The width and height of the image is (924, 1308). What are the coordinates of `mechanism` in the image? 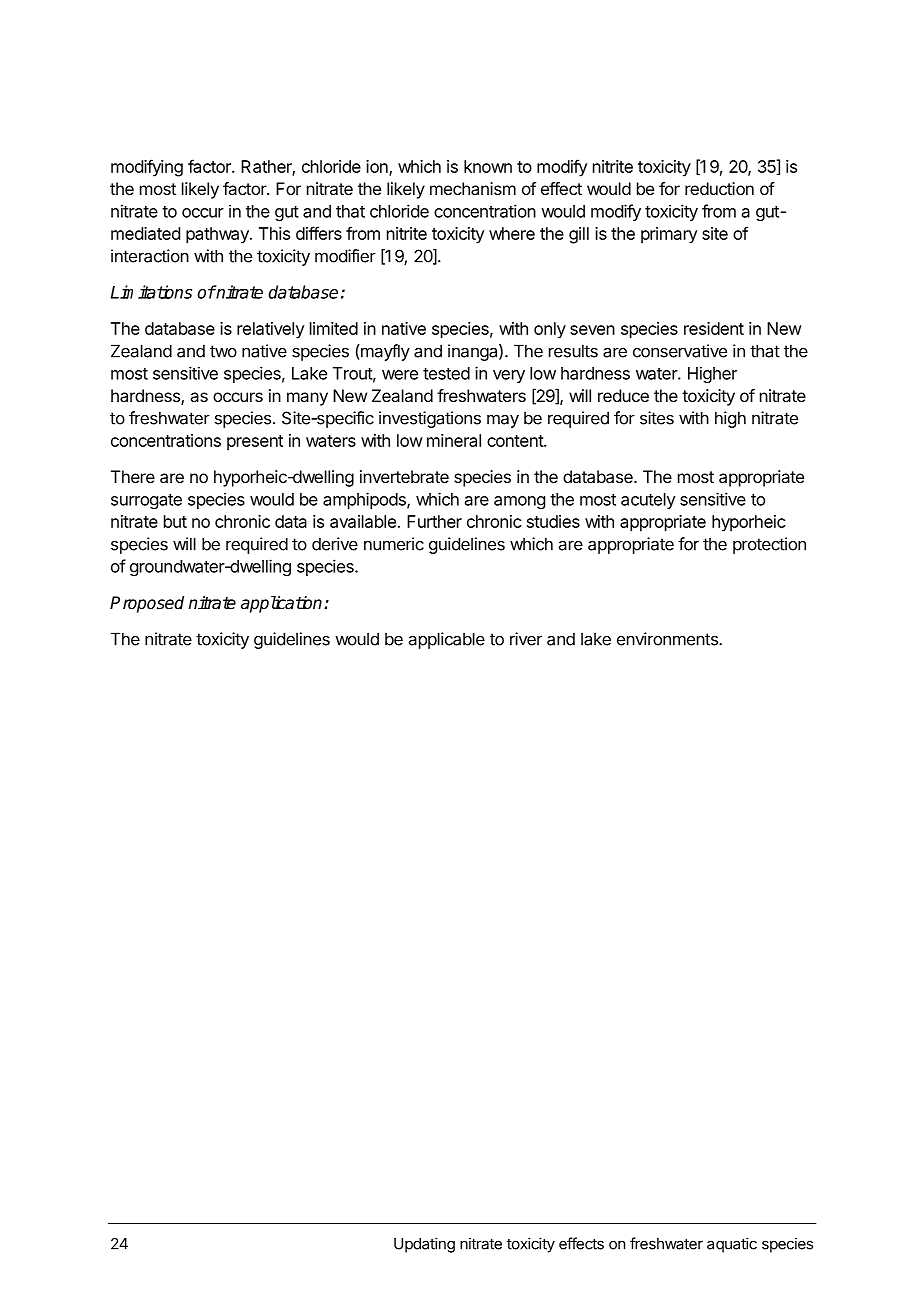 It's located at (473, 188).
